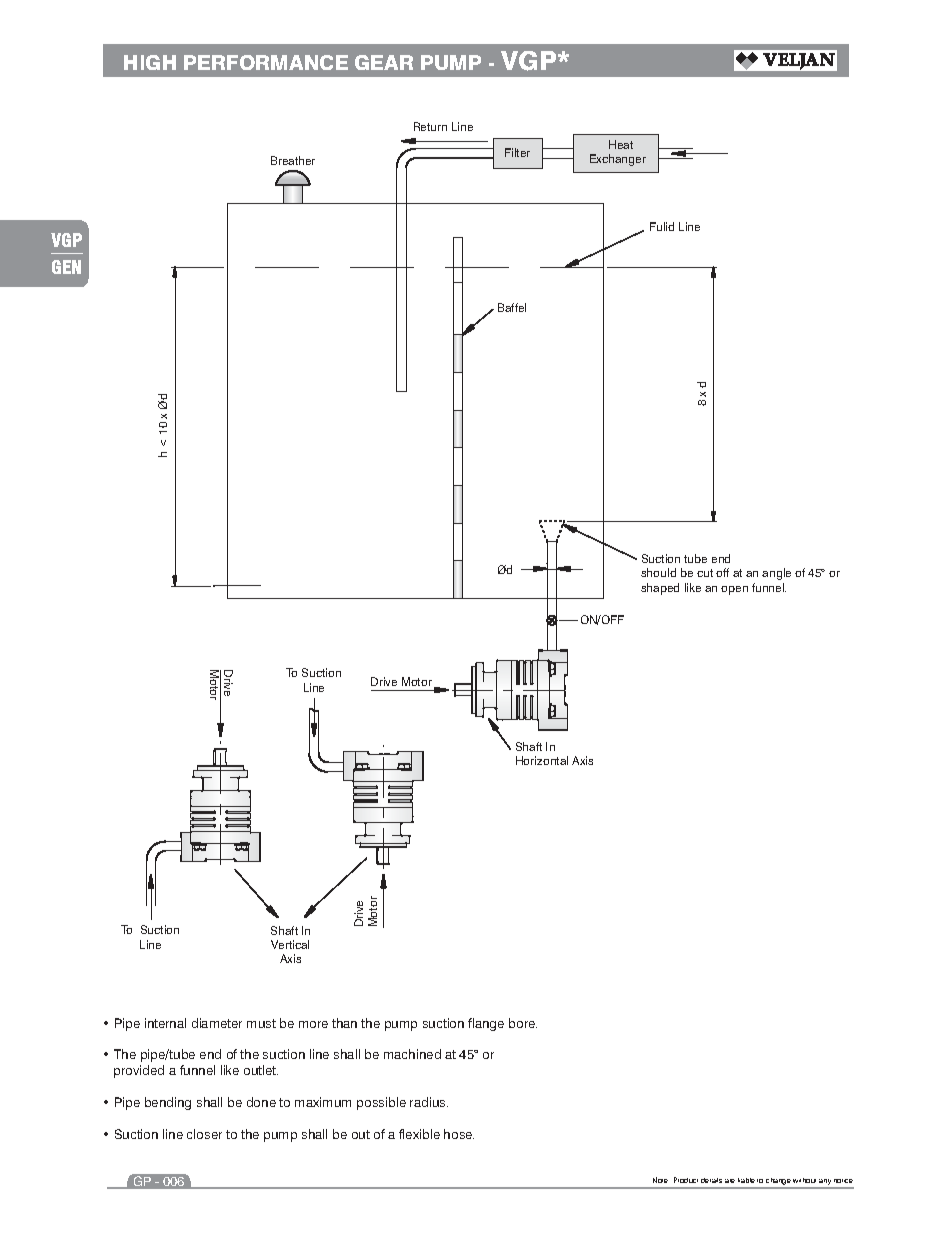 The width and height of the document is (952, 1233). Describe the element at coordinates (430, 126) in the document. I see `Return` at that location.
